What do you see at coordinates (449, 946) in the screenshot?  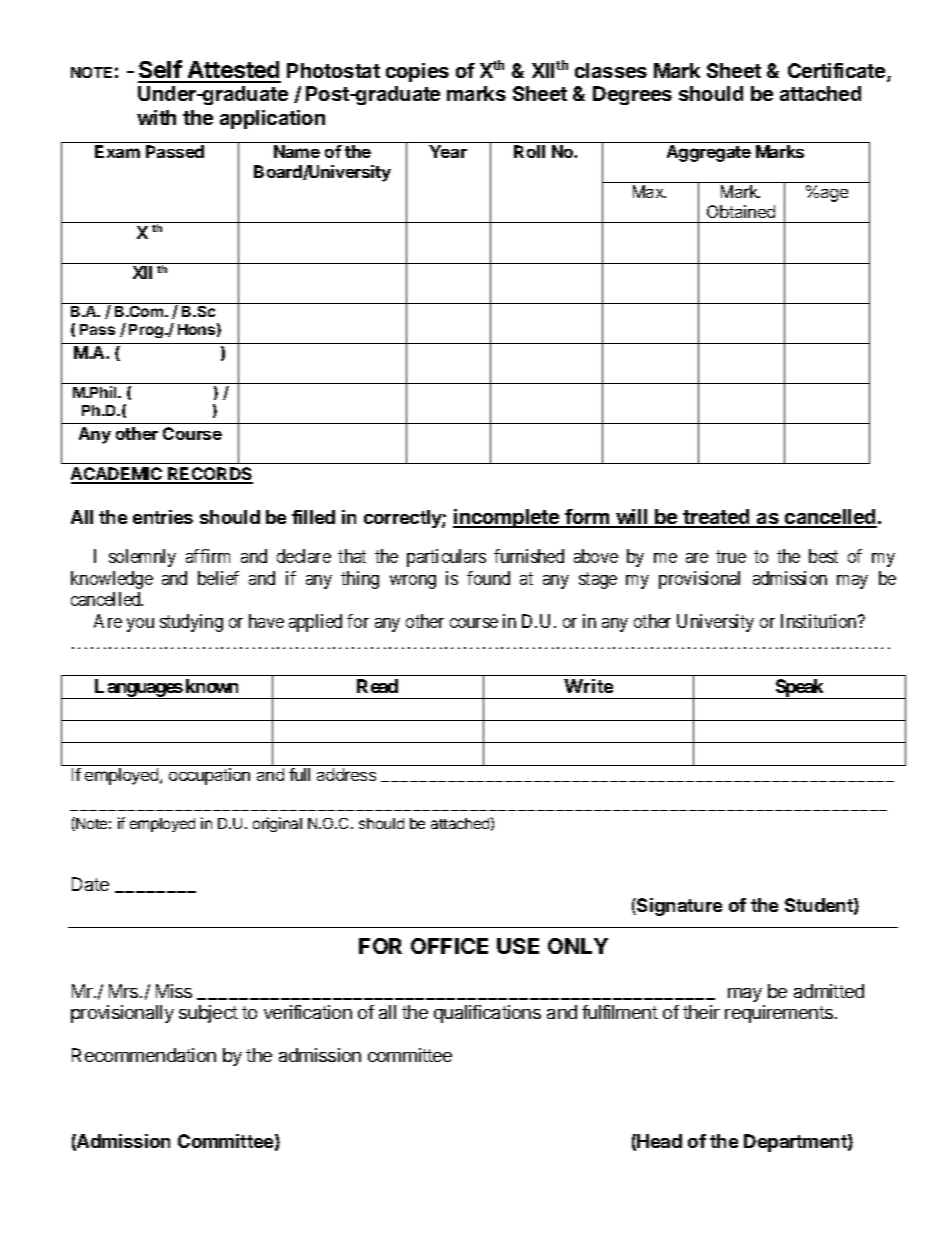 I see `OFFICE` at bounding box center [449, 946].
